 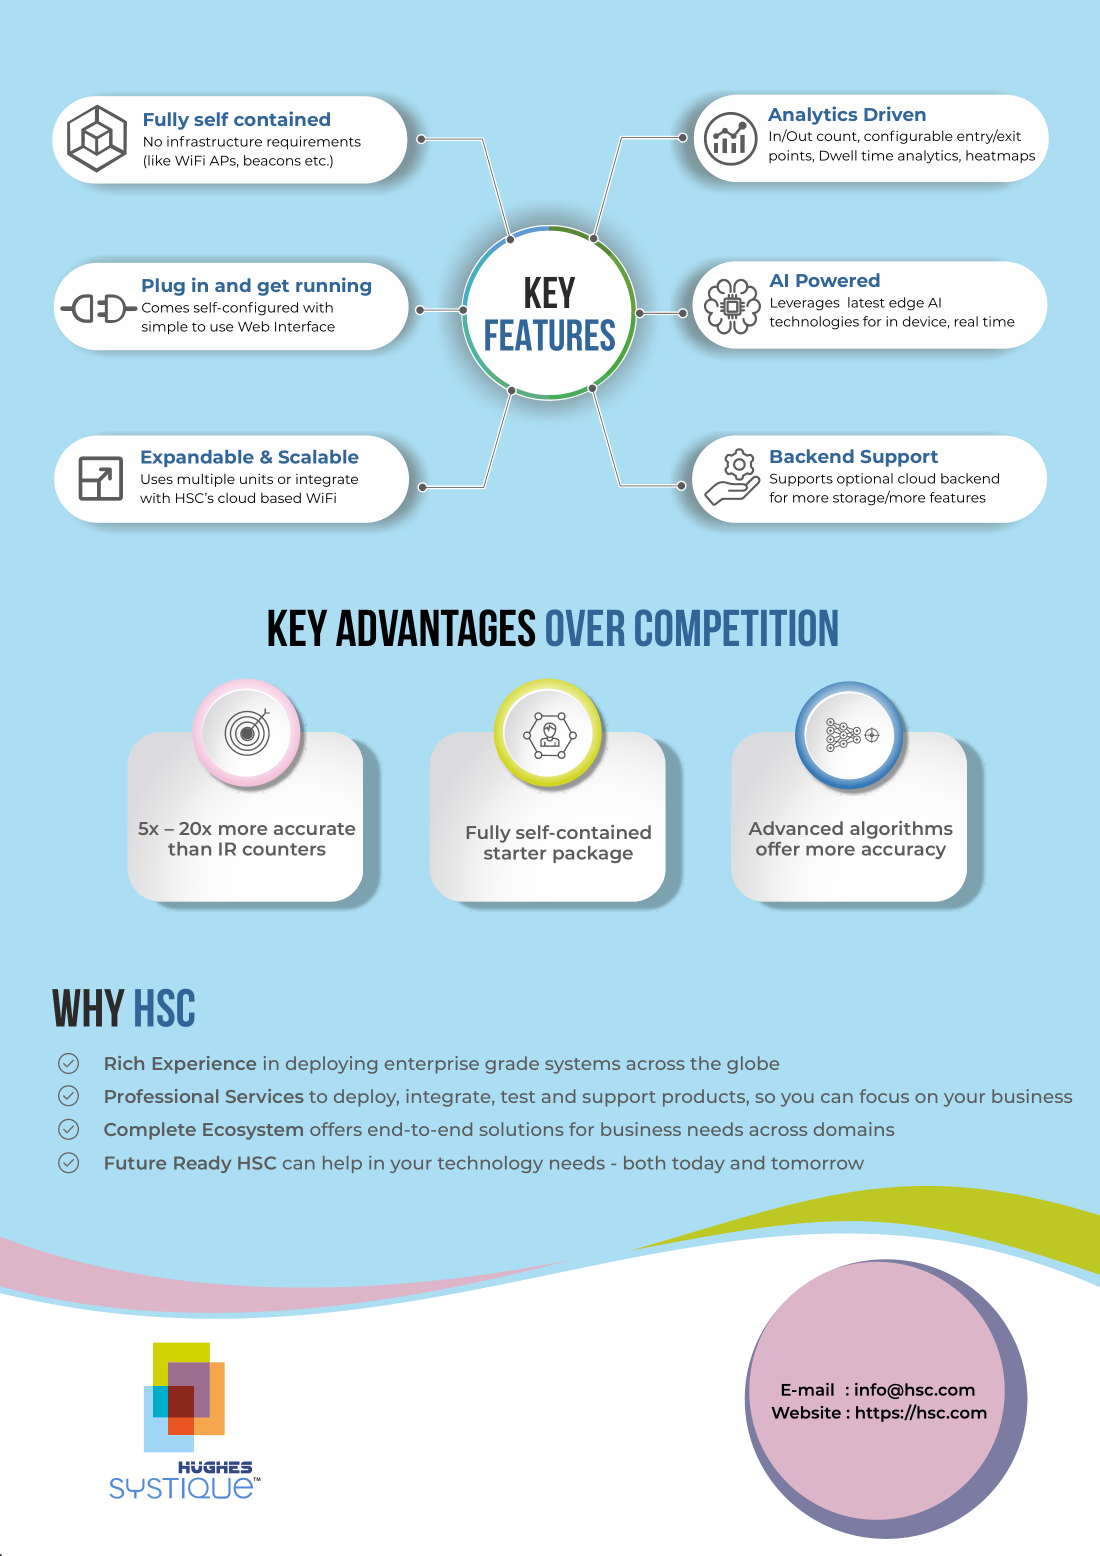 What do you see at coordinates (150, 1131) in the page?
I see `Complete` at bounding box center [150, 1131].
